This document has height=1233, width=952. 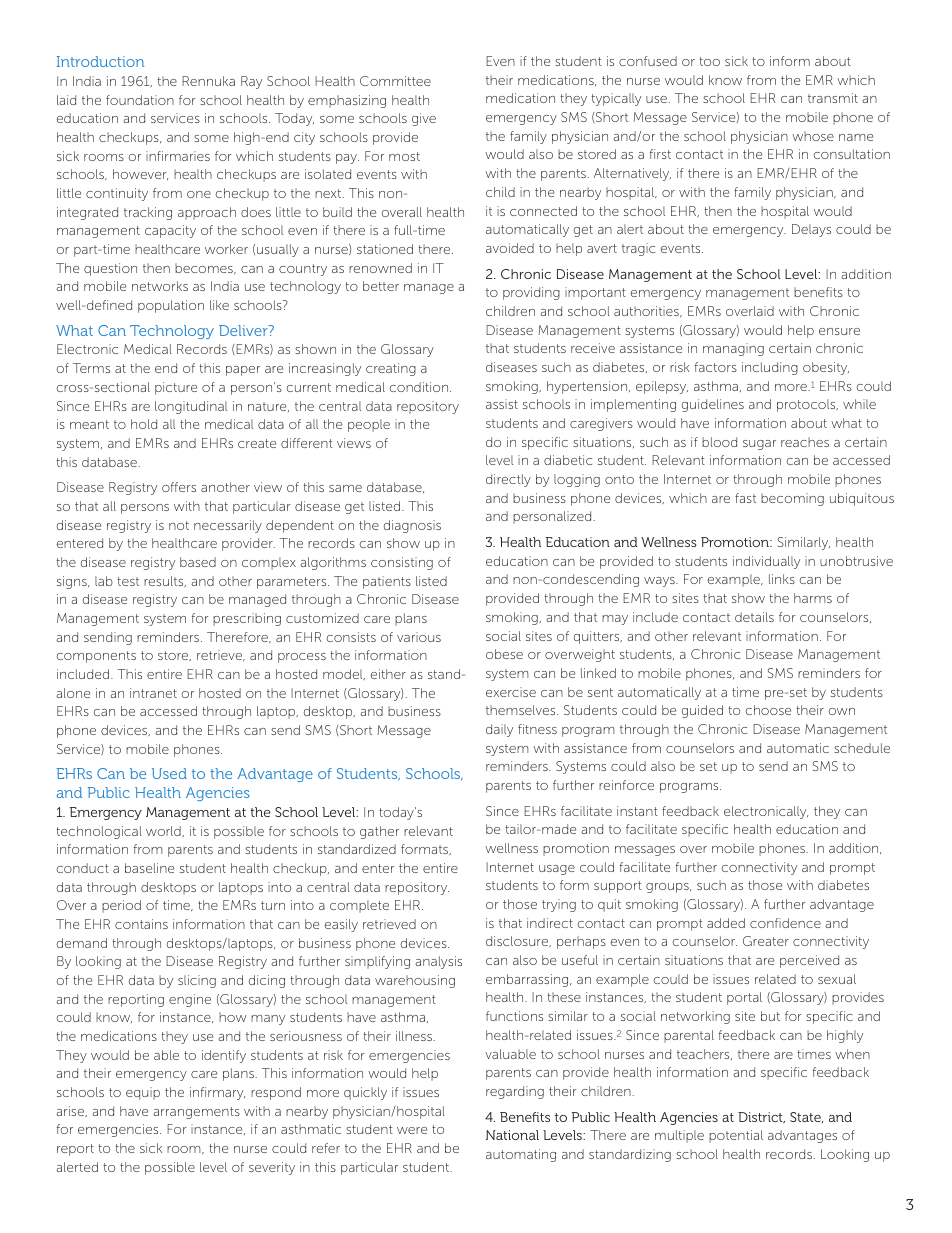 What do you see at coordinates (785, 923) in the document?
I see `confidence` at bounding box center [785, 923].
